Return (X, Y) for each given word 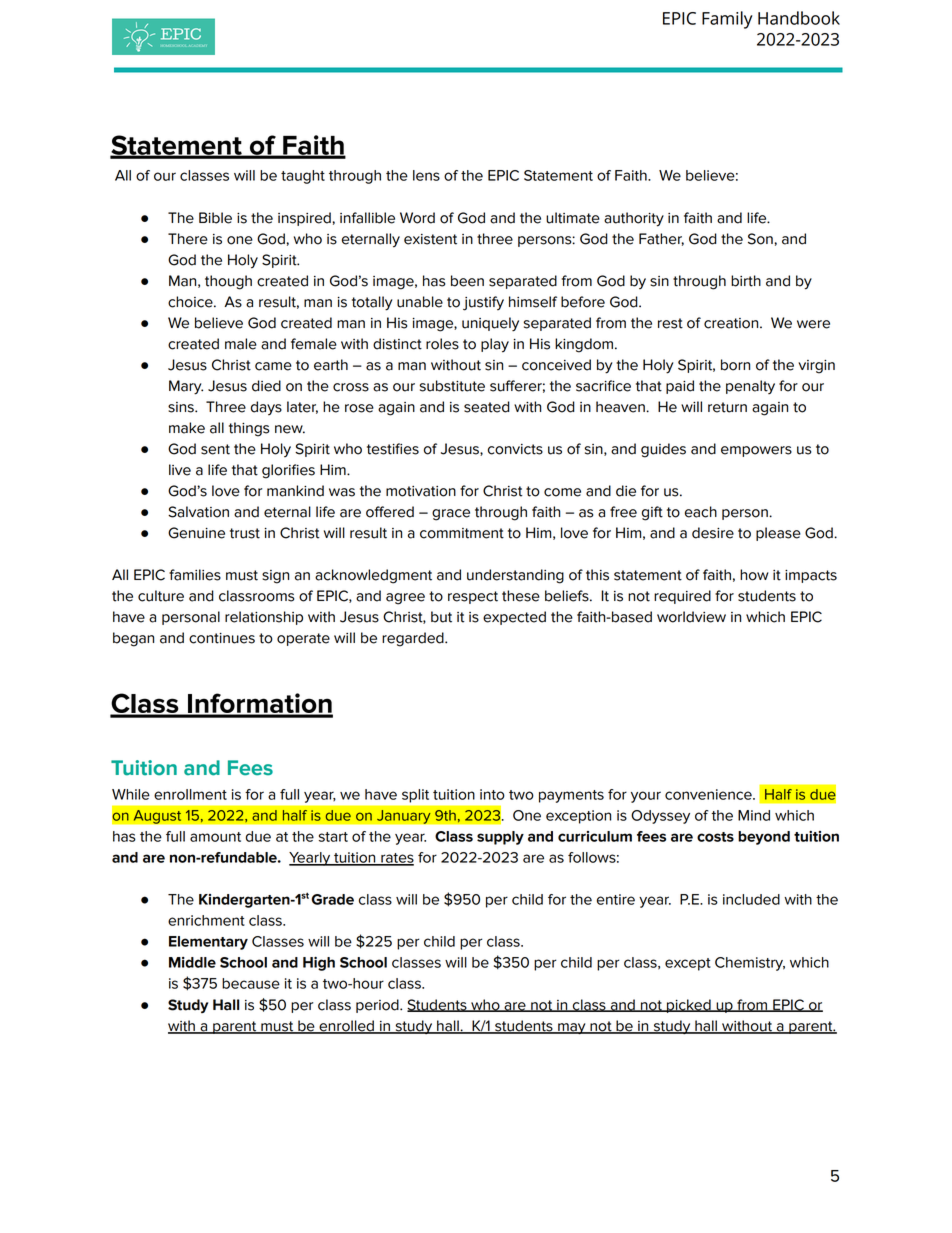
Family (727, 20)
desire (713, 533)
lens (426, 175)
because (251, 983)
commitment (462, 533)
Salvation (198, 512)
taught (303, 177)
